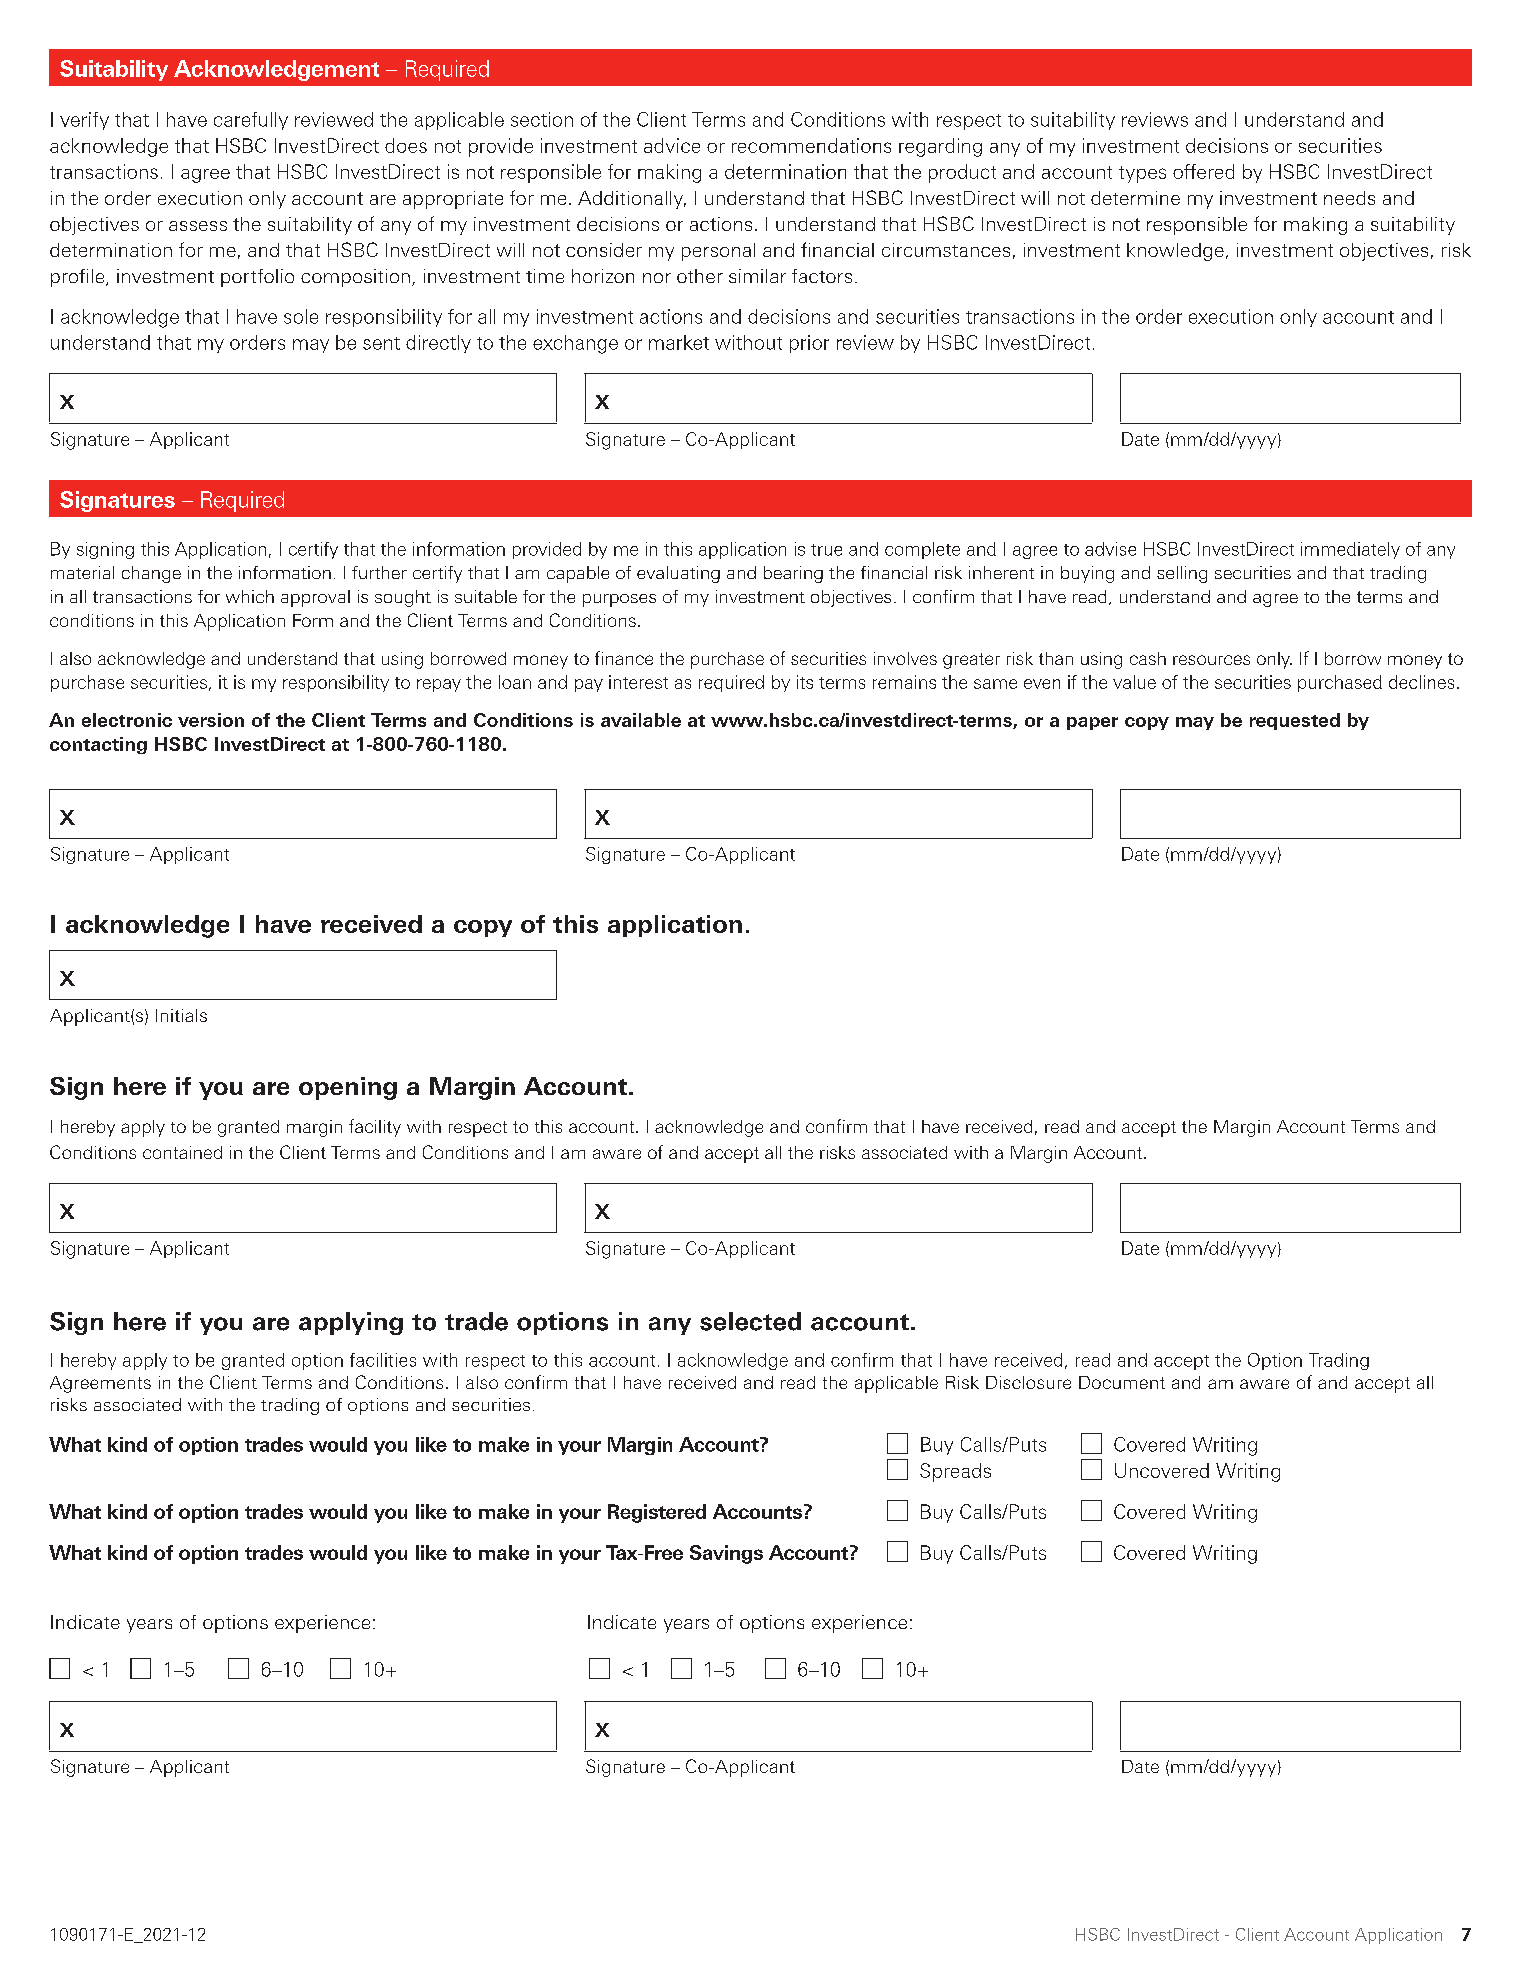 This screenshot has height=1969, width=1521. I want to click on recommendations, so click(811, 145).
